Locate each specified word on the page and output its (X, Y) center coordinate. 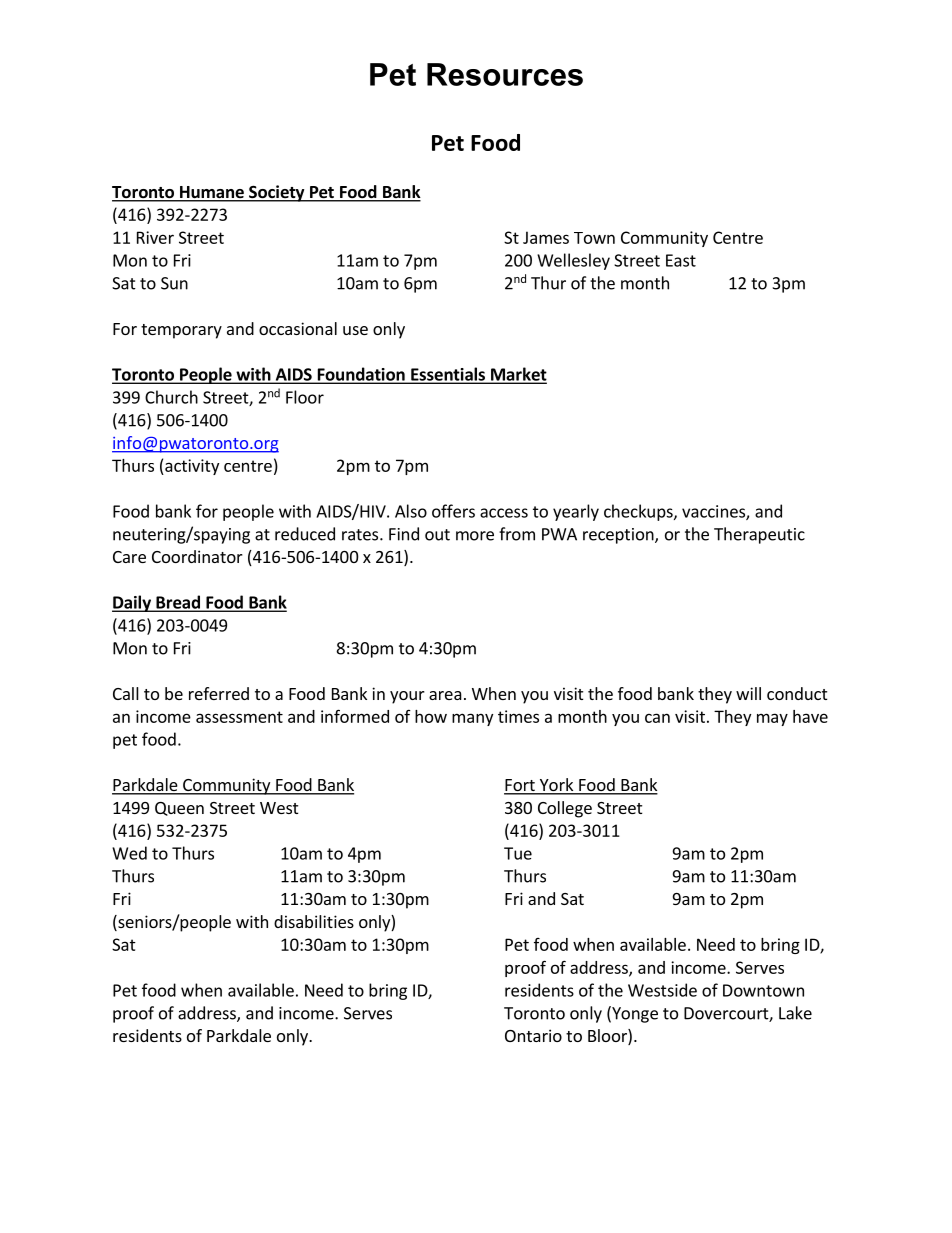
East (681, 260)
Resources (505, 74)
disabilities (314, 921)
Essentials (448, 375)
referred (219, 693)
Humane (212, 193)
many (472, 719)
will (748, 693)
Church (171, 397)
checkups (639, 512)
